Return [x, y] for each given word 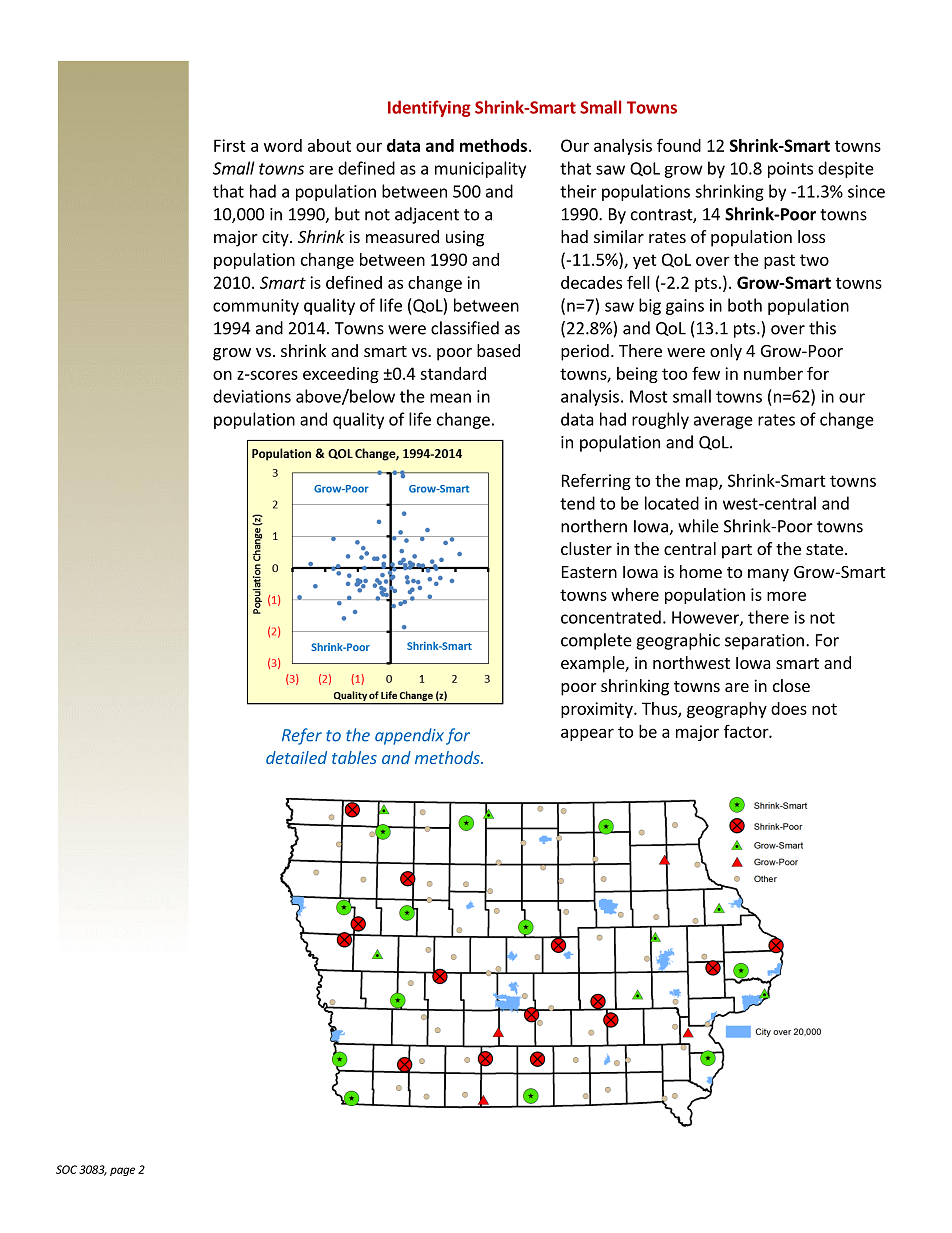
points [790, 170]
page [122, 1171]
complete [596, 641]
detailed [296, 757]
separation [764, 642]
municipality [480, 169]
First [230, 145]
